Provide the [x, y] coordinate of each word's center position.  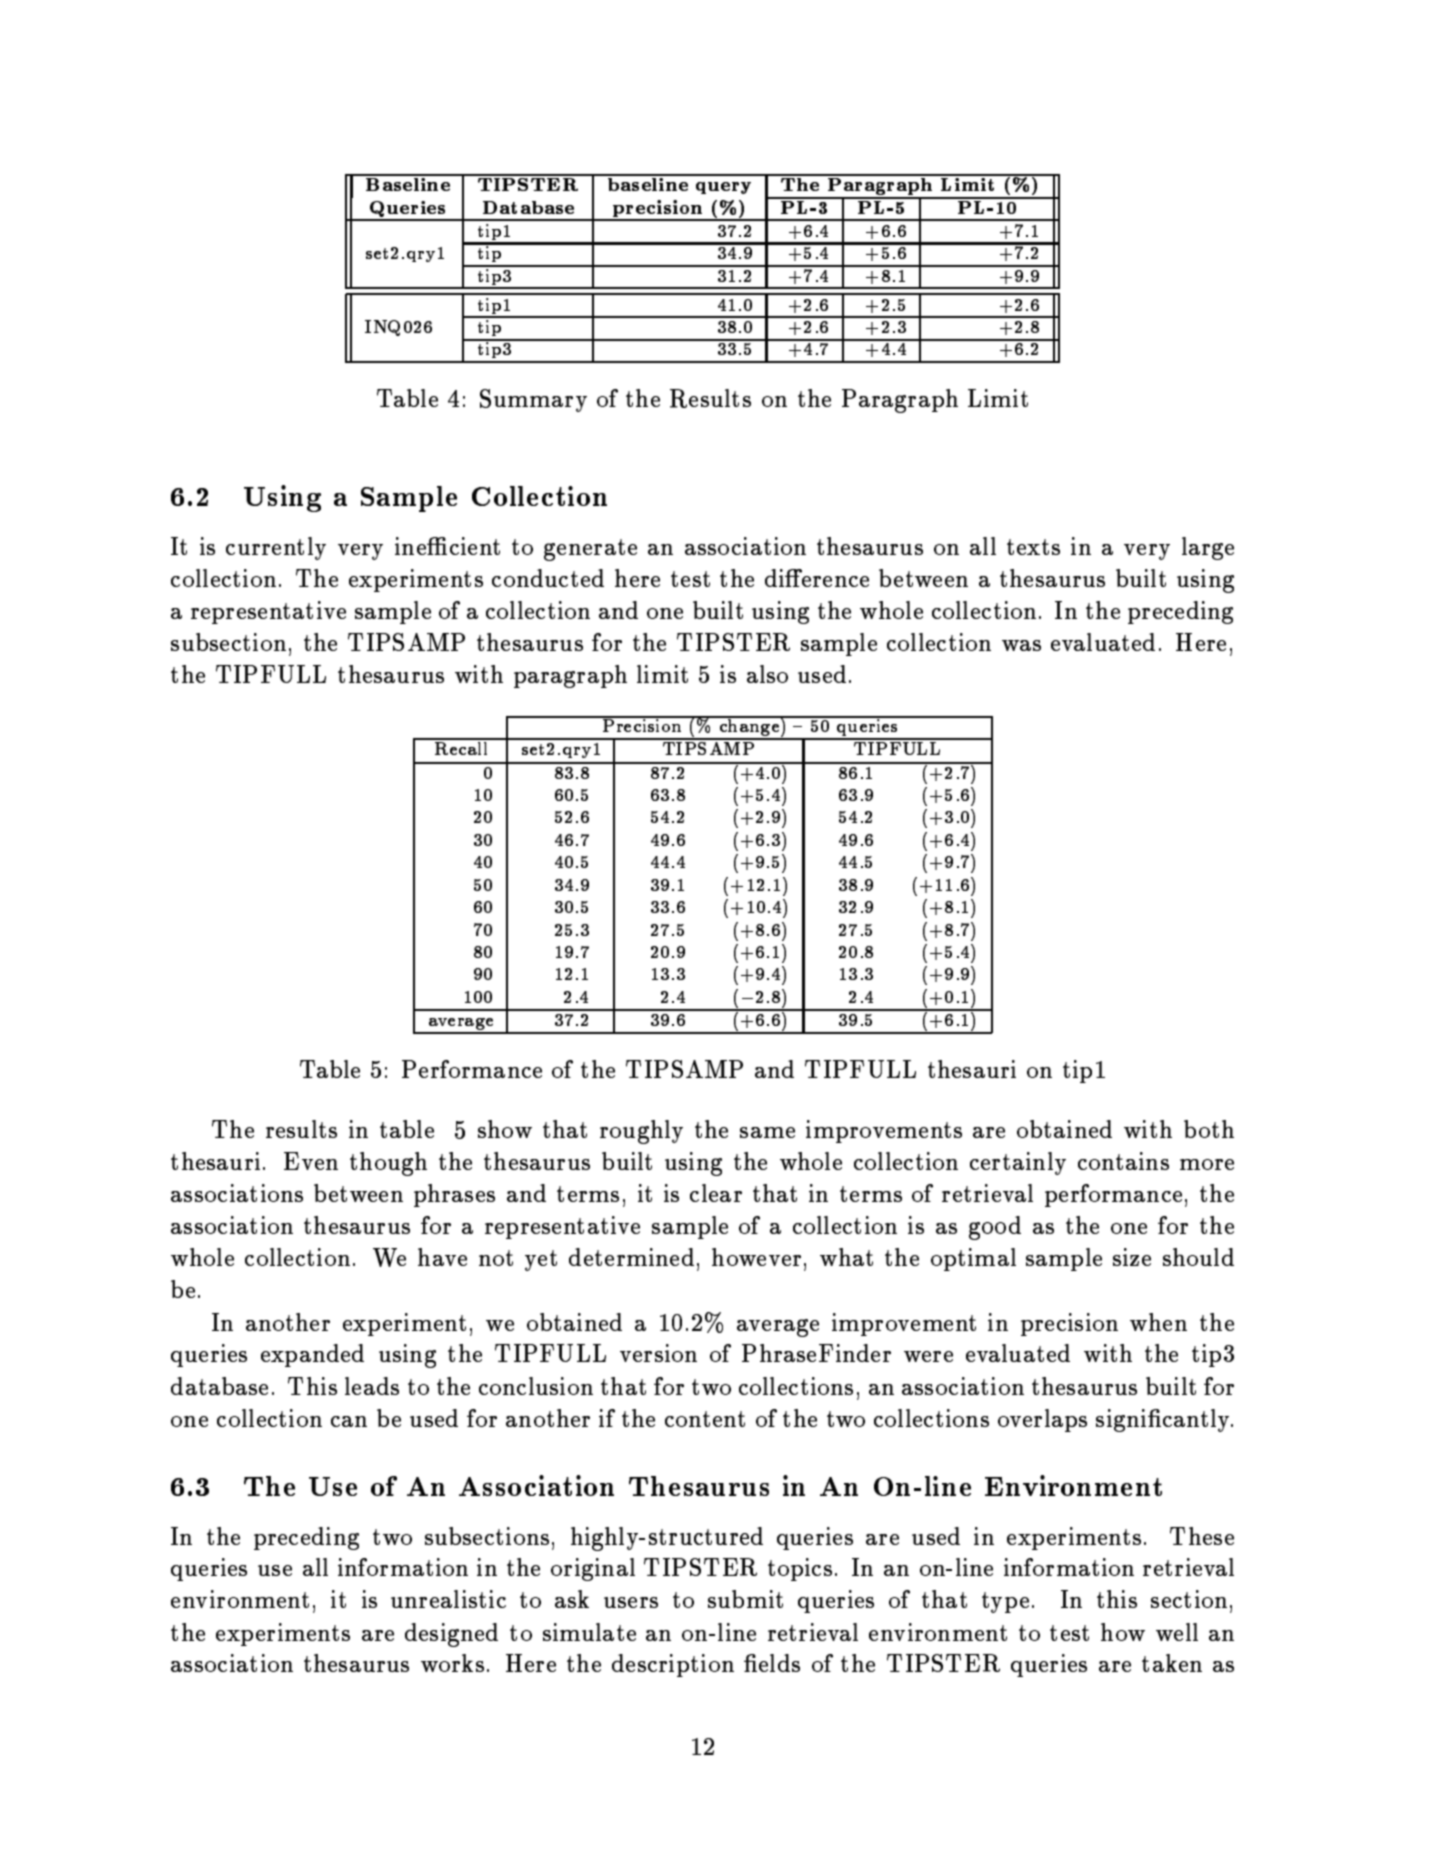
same [767, 1132]
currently [276, 548]
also [767, 674]
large [1208, 548]
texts [1033, 547]
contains [1123, 1161]
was [1021, 645]
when [1158, 1322]
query [723, 188]
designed [451, 1635]
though [388, 1164]
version [658, 1353]
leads [372, 1386]
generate [590, 550]
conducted [548, 578]
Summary [533, 400]
